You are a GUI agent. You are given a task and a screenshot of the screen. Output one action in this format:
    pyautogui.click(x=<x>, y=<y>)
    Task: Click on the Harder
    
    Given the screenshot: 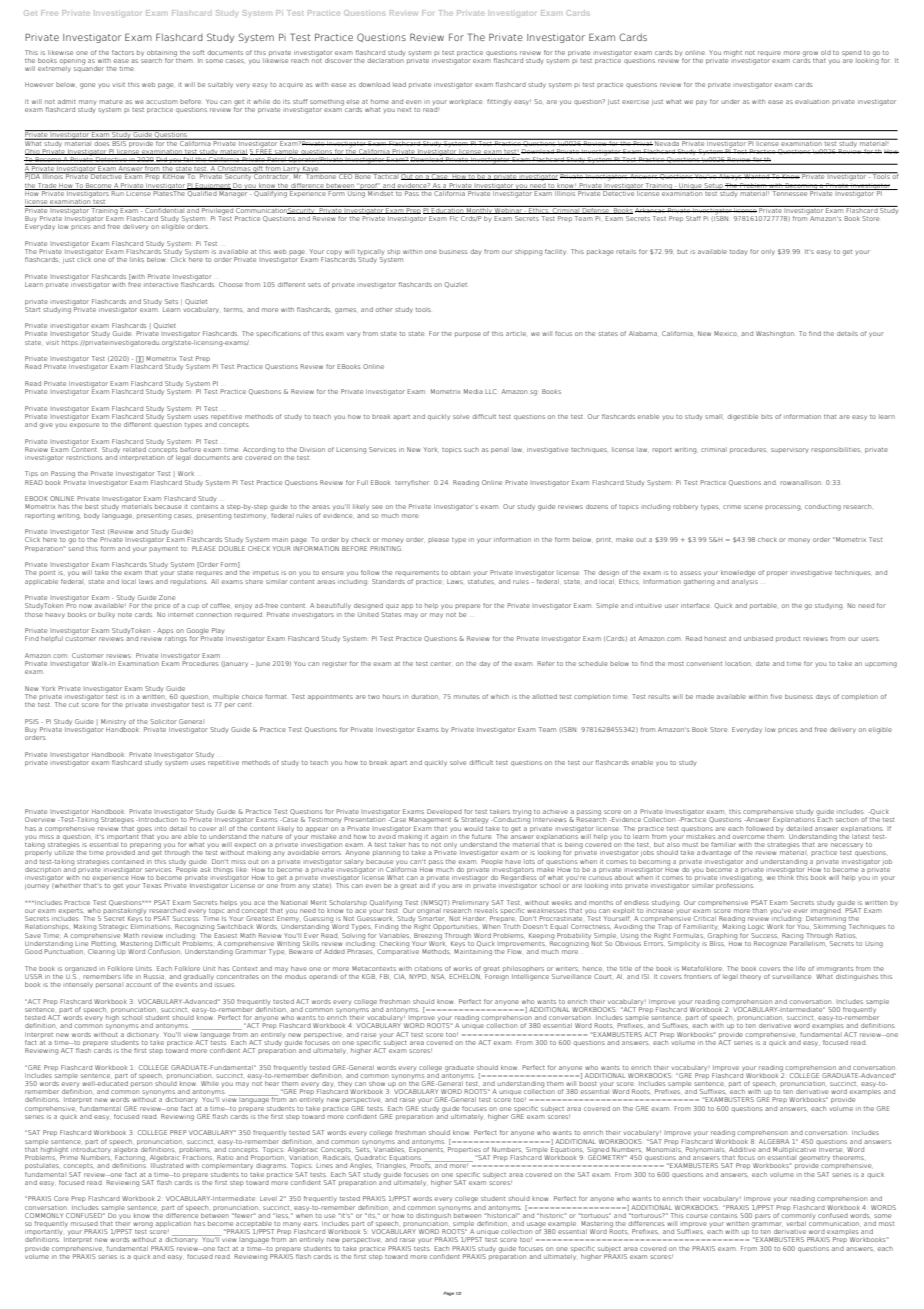 What is the action you would take?
    pyautogui.click(x=474, y=918)
